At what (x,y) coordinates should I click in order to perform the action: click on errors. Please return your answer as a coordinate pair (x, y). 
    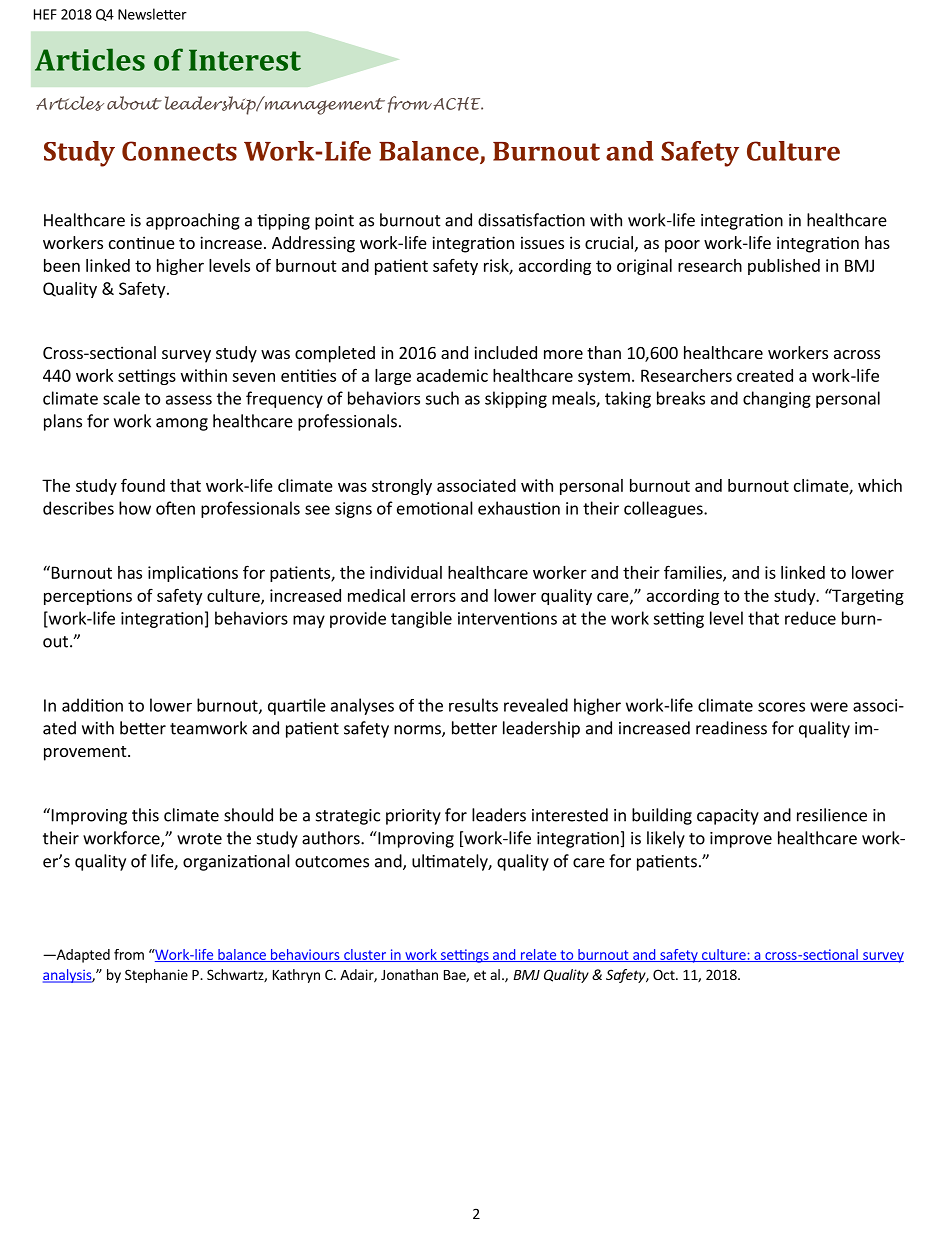
    Looking at the image, I should click on (433, 597).
